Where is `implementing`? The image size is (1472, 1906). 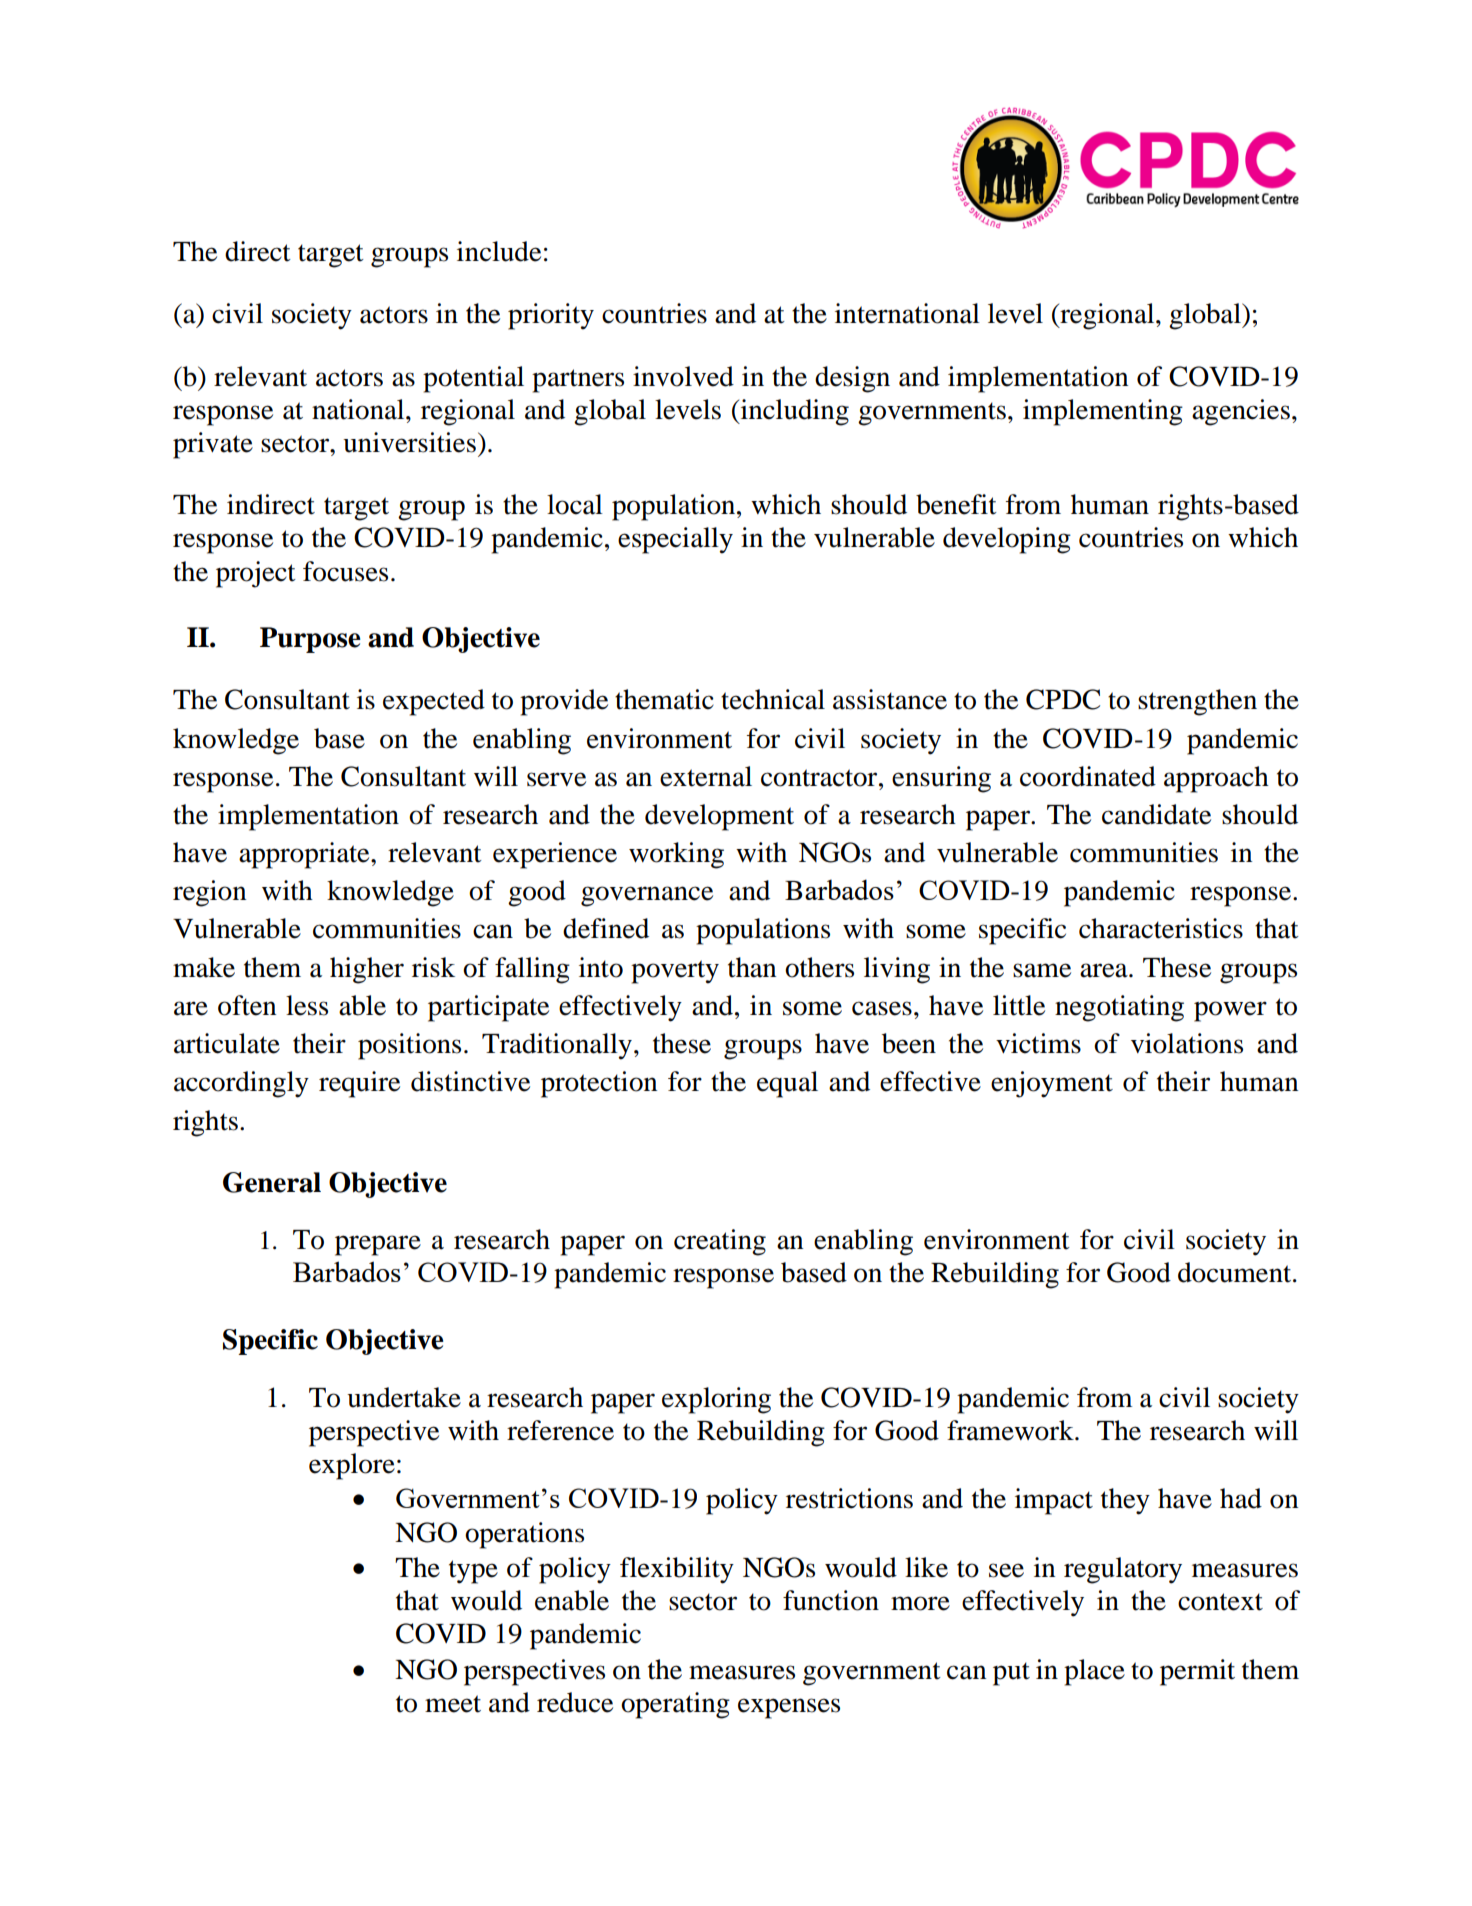 implementing is located at coordinates (1103, 412).
